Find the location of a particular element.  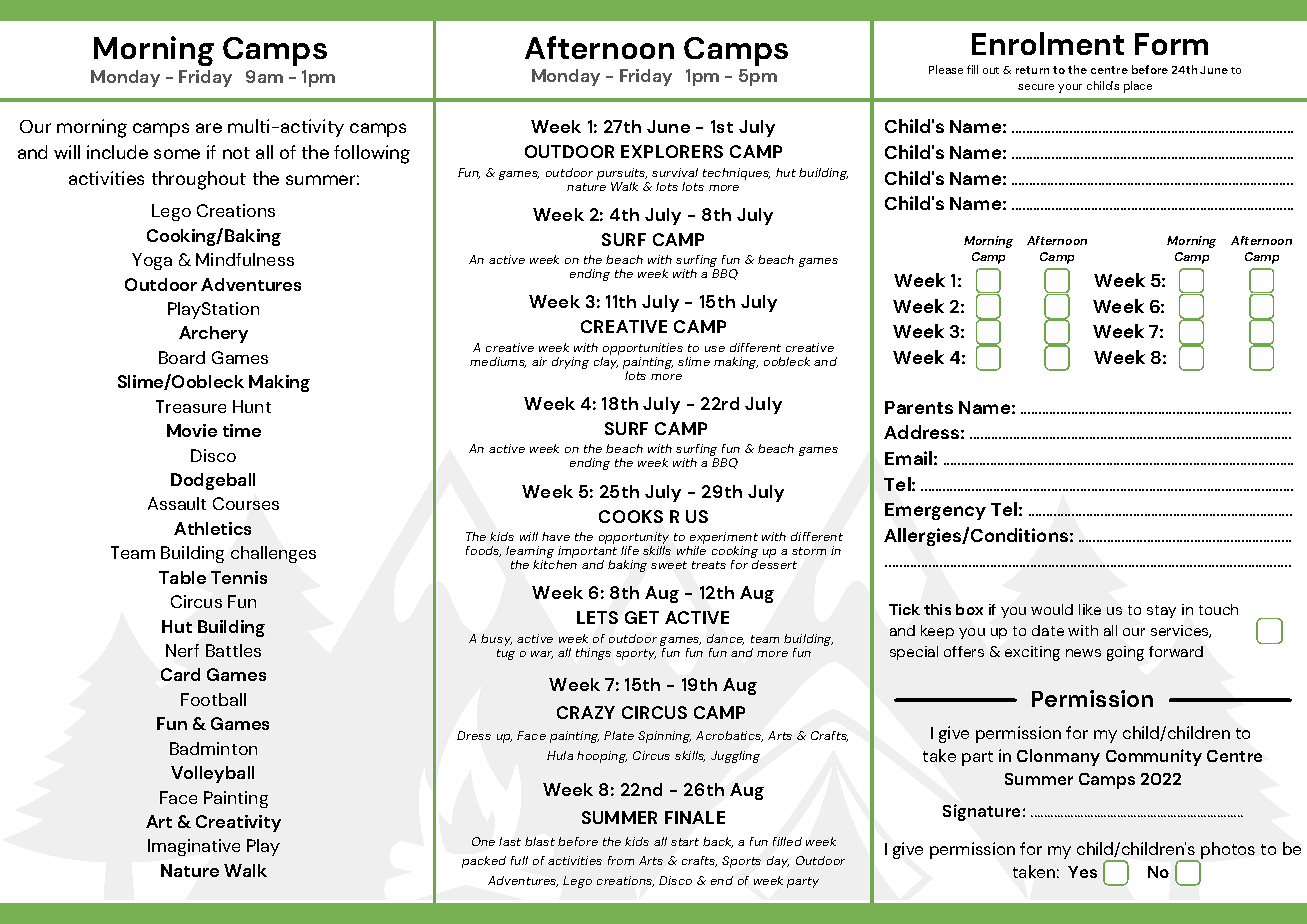

Email is located at coordinates (908, 458).
